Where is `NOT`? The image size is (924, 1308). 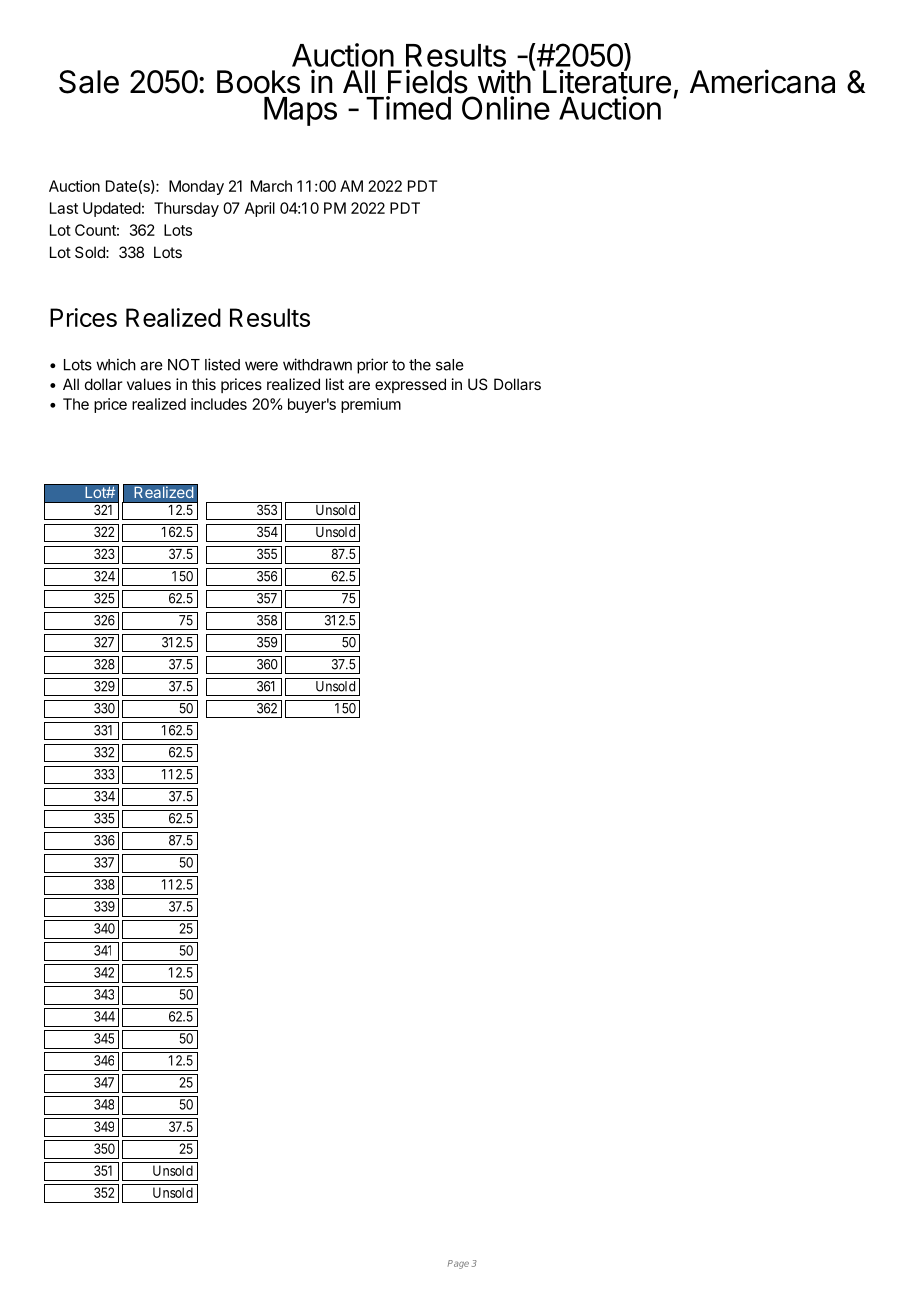 NOT is located at coordinates (184, 365).
